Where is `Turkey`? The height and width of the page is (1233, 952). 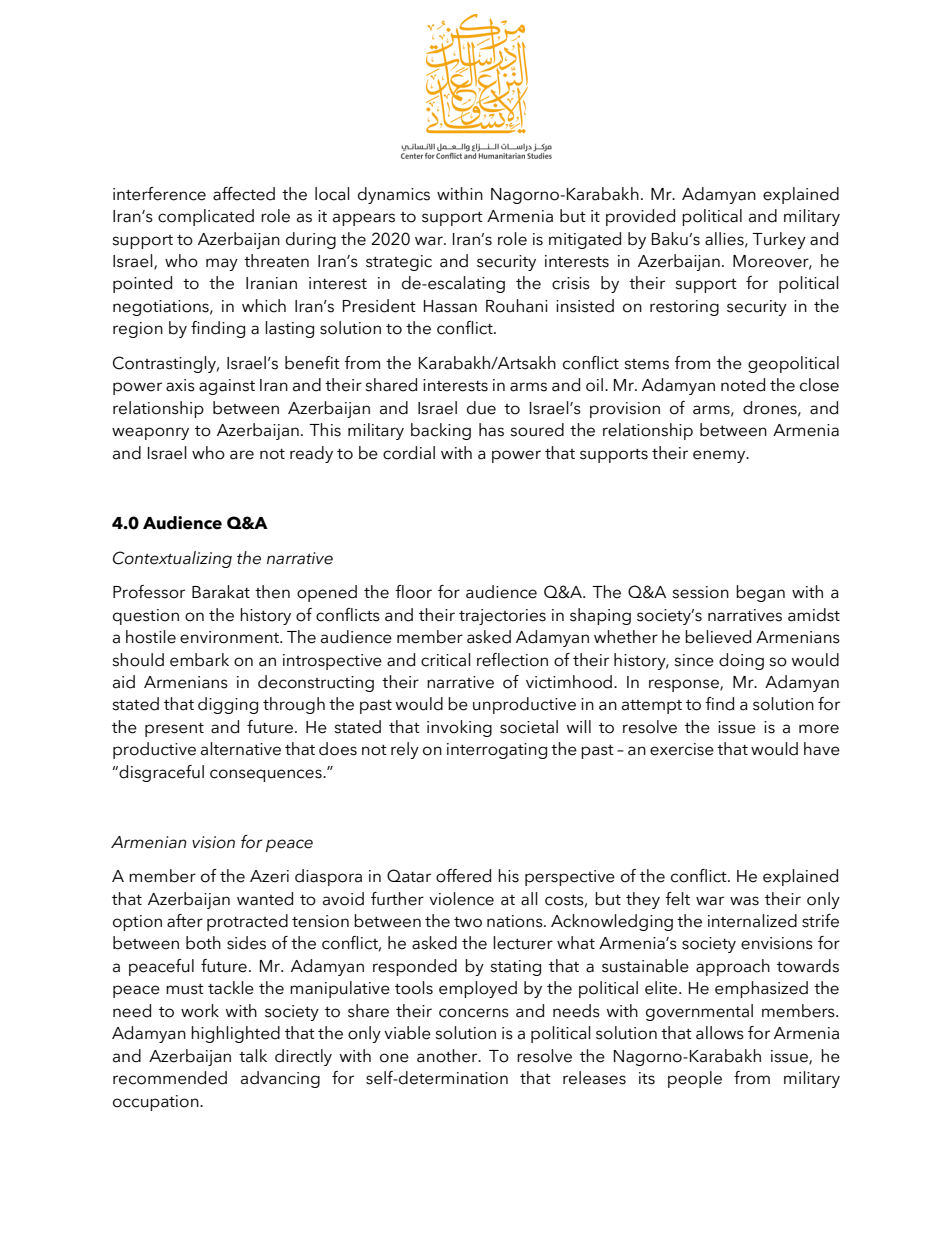
Turkey is located at coordinates (779, 240).
